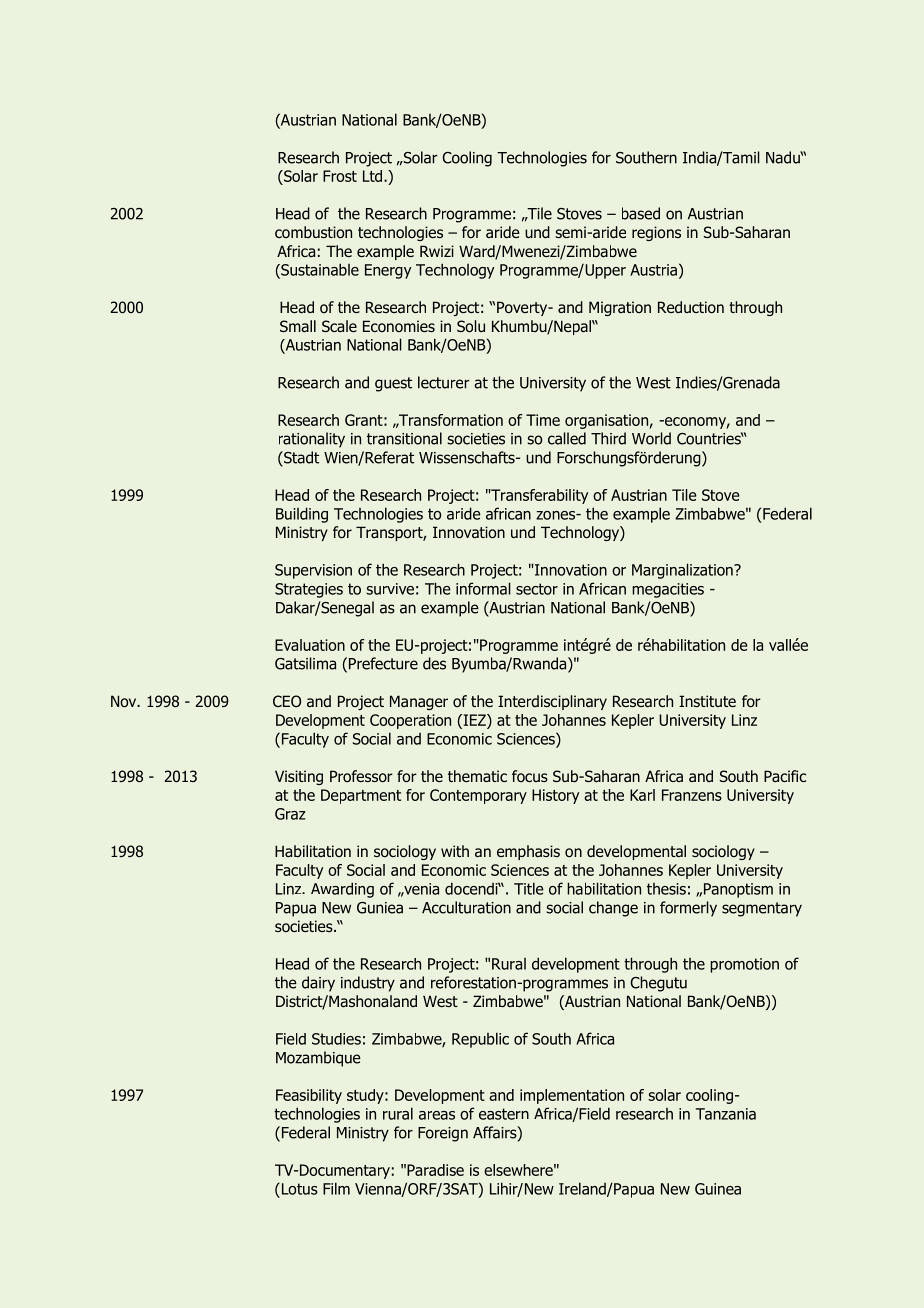 This document has width=924, height=1308. What do you see at coordinates (707, 701) in the document?
I see `Institute` at bounding box center [707, 701].
